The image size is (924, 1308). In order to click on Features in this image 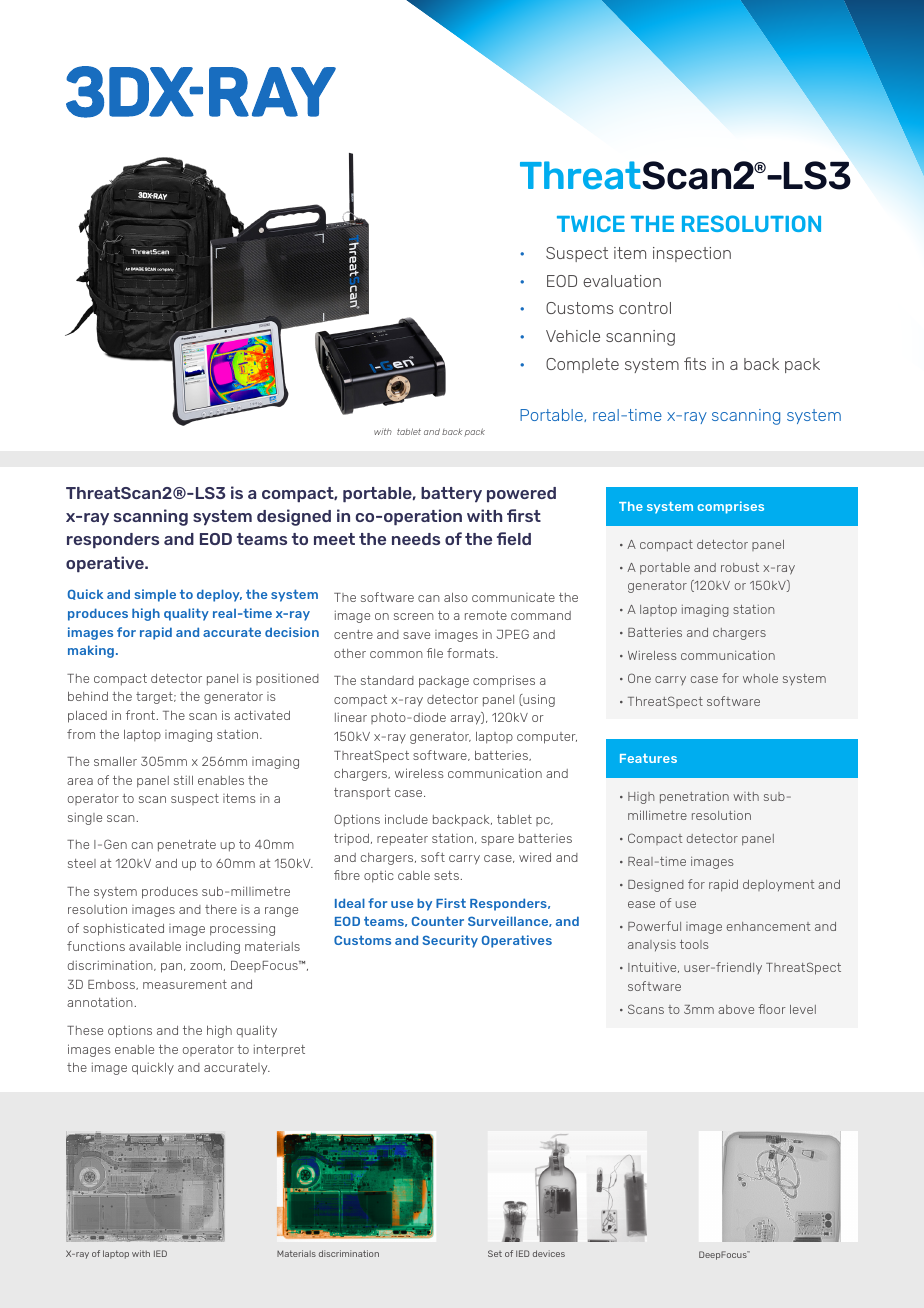, I will do `click(648, 758)`.
